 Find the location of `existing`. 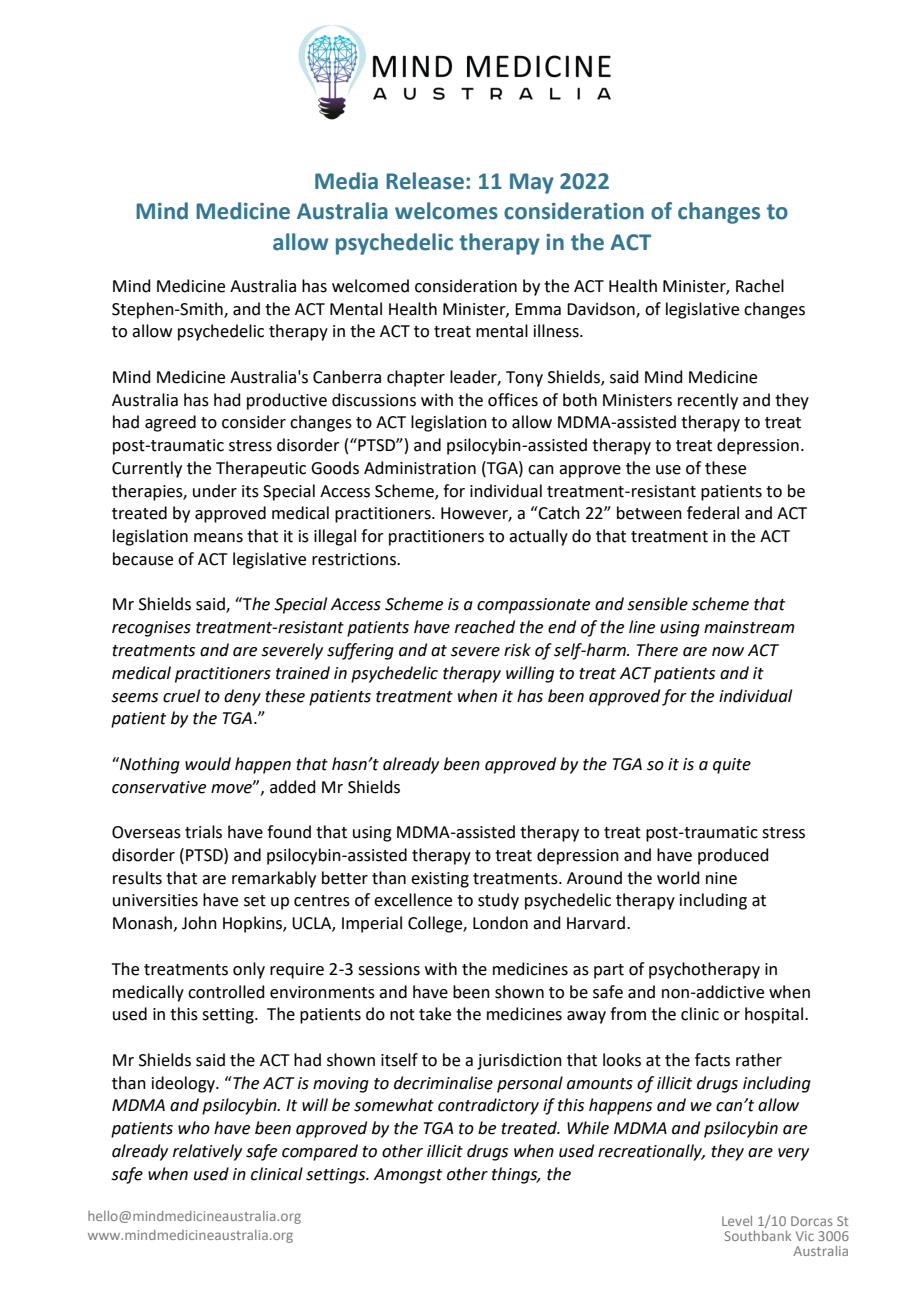

existing is located at coordinates (440, 880).
